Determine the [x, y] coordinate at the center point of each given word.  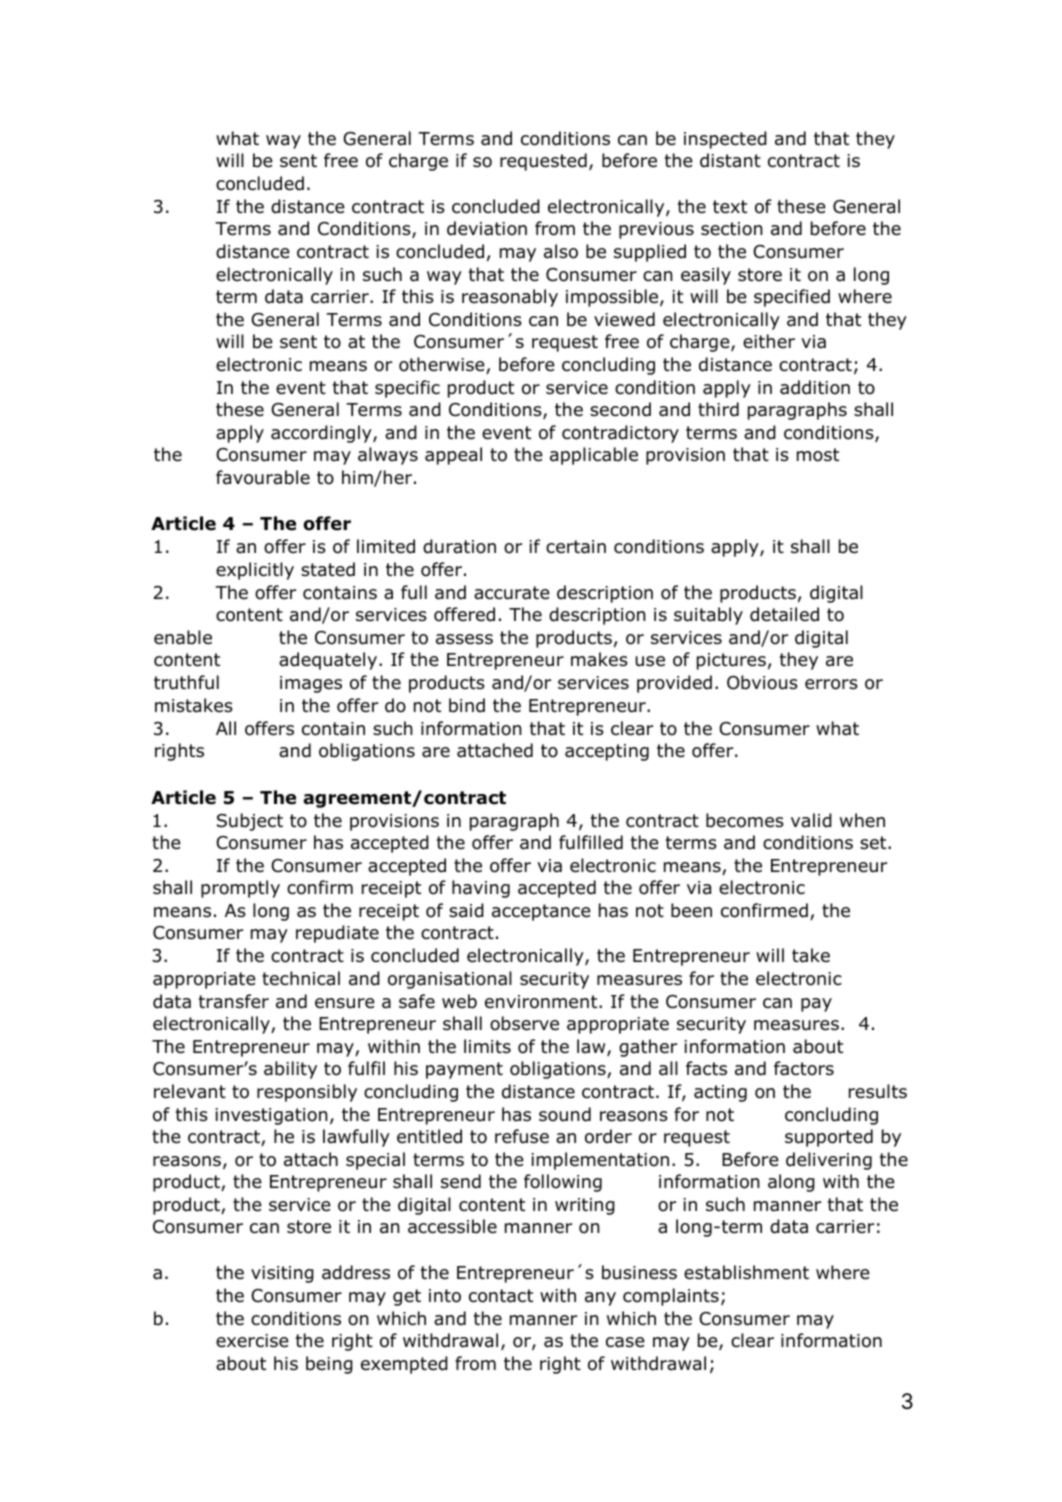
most [818, 455]
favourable [263, 477]
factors [804, 1068]
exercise [252, 1341]
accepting [607, 752]
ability [290, 1070]
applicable [594, 456]
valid [811, 820]
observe [524, 1023]
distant [730, 160]
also [561, 251]
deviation [487, 228]
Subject [250, 822]
